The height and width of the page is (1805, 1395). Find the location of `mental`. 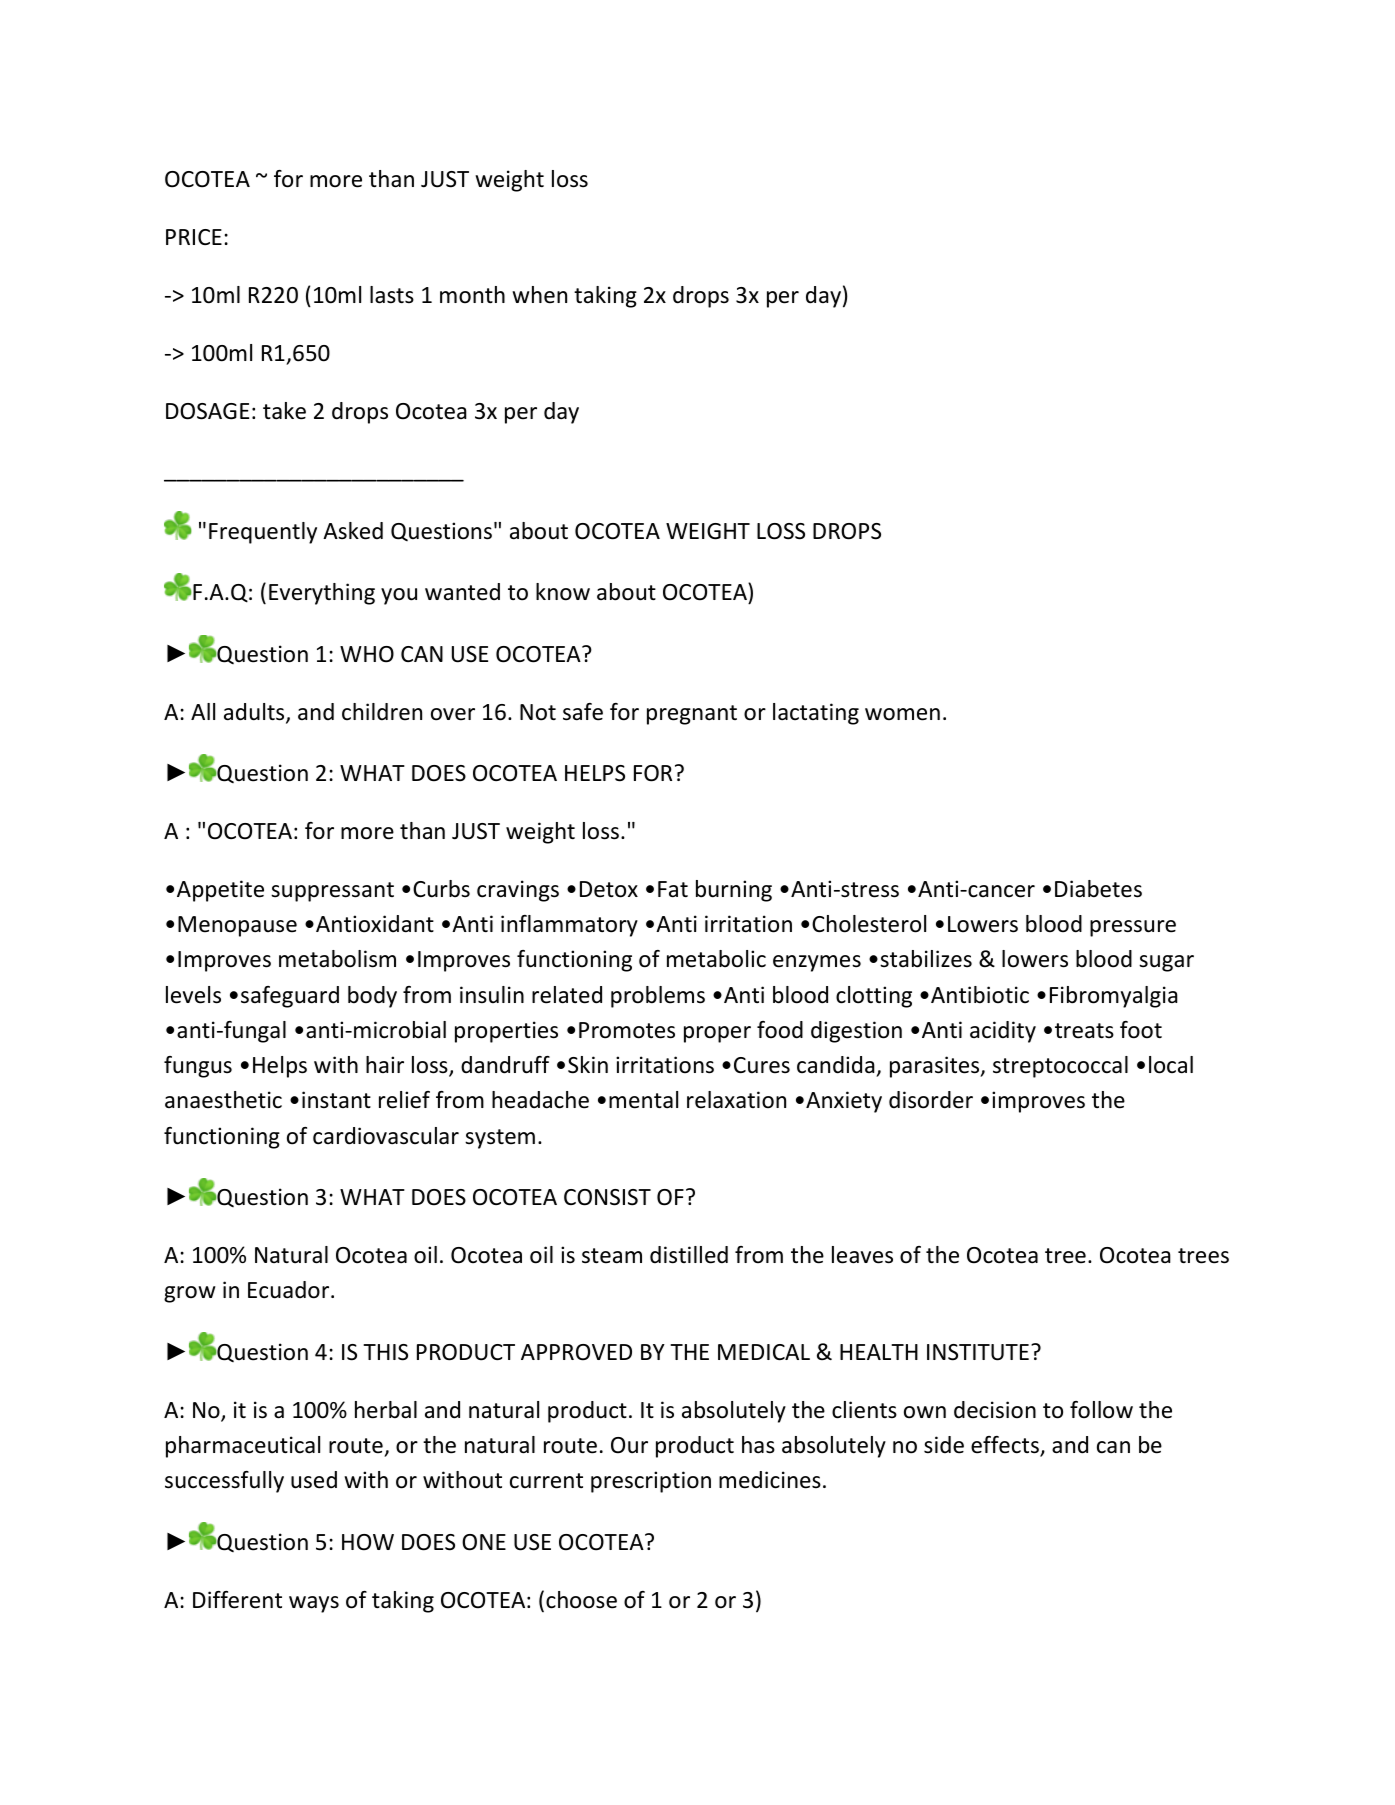

mental is located at coordinates (643, 1100).
